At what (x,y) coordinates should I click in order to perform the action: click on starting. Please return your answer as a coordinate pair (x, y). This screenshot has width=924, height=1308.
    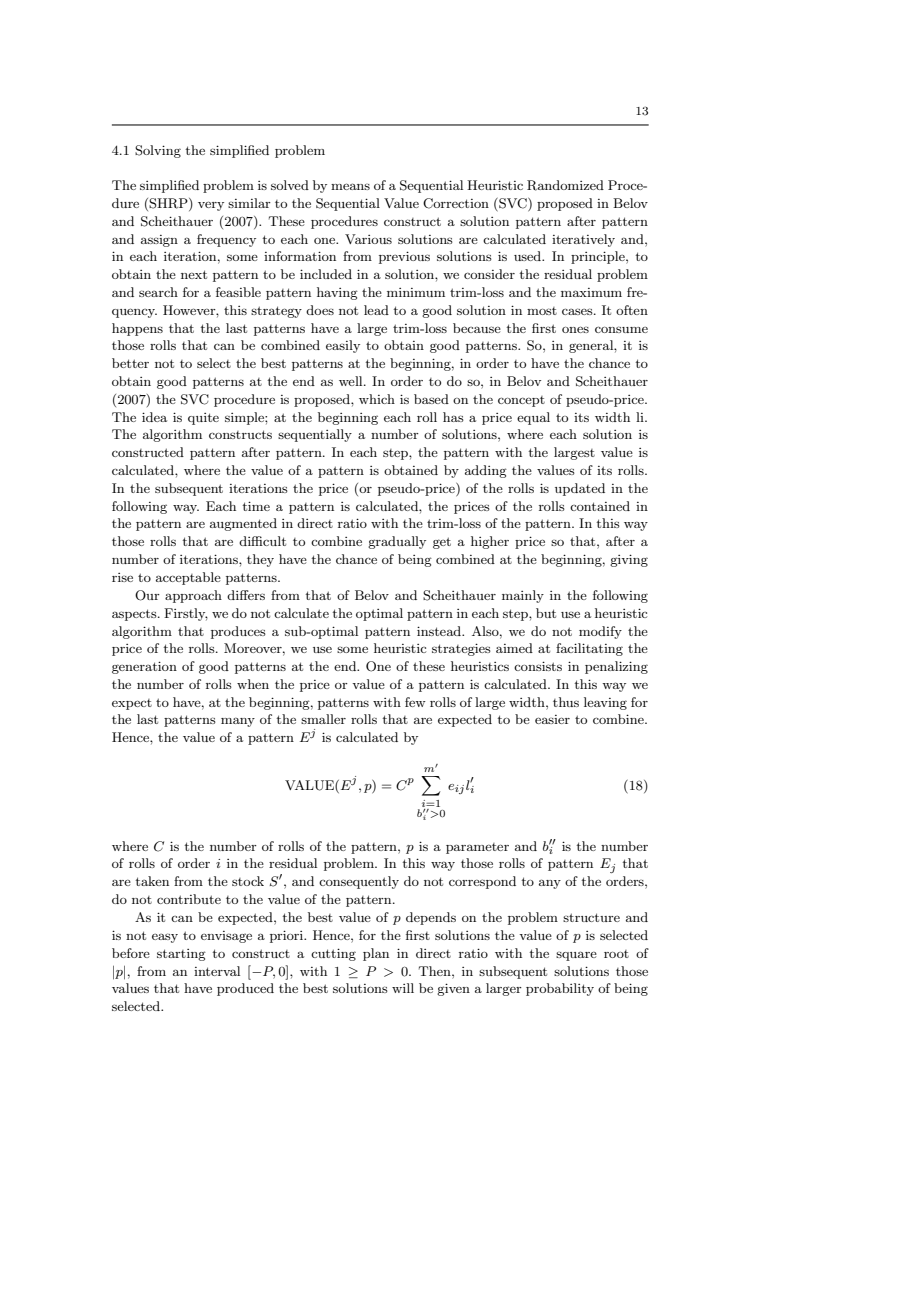
    Looking at the image, I should click on (181, 955).
